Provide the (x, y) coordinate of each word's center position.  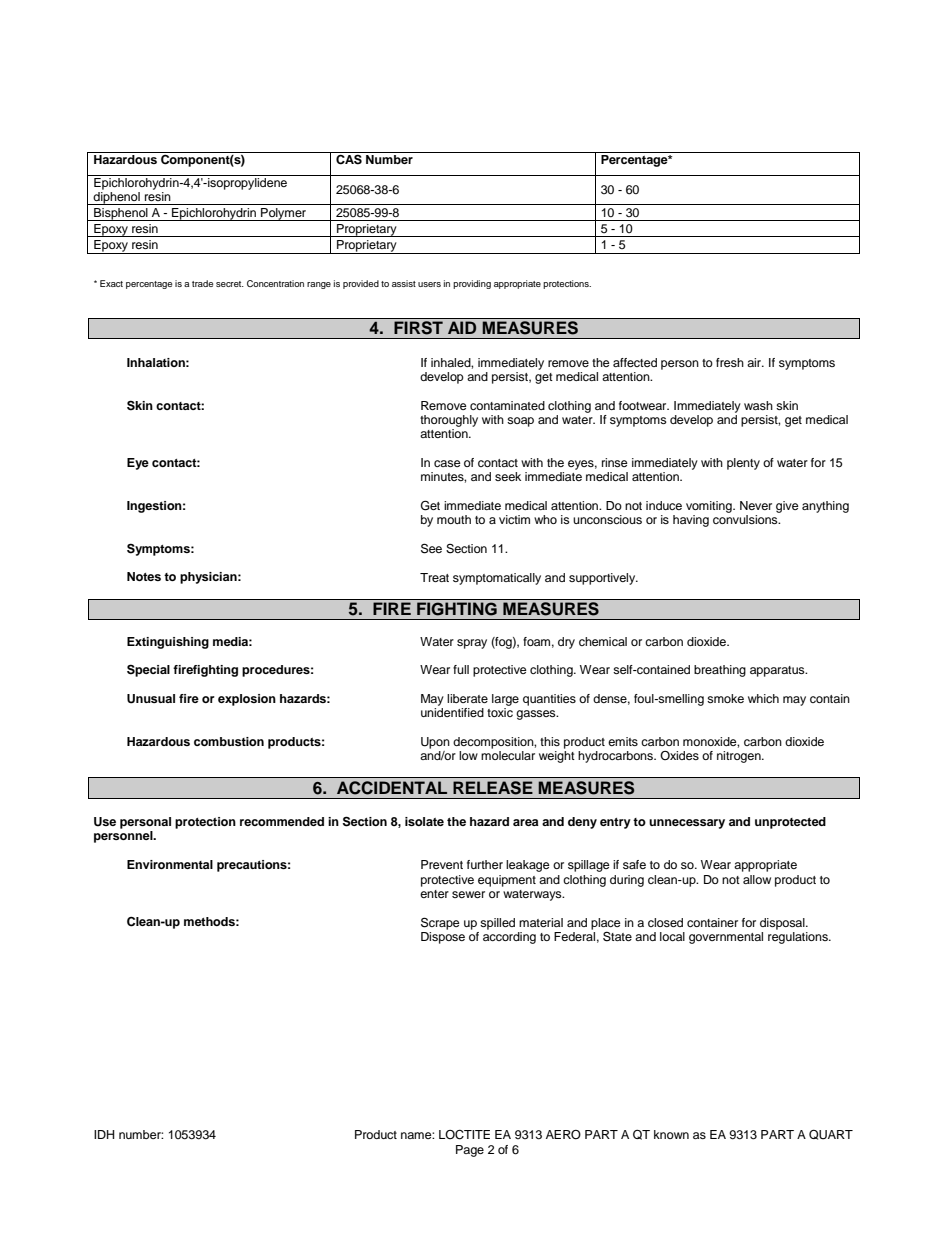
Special (148, 670)
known (671, 1134)
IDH (104, 1134)
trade (202, 283)
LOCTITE (464, 1135)
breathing (720, 671)
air (755, 362)
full (461, 669)
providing (472, 284)
